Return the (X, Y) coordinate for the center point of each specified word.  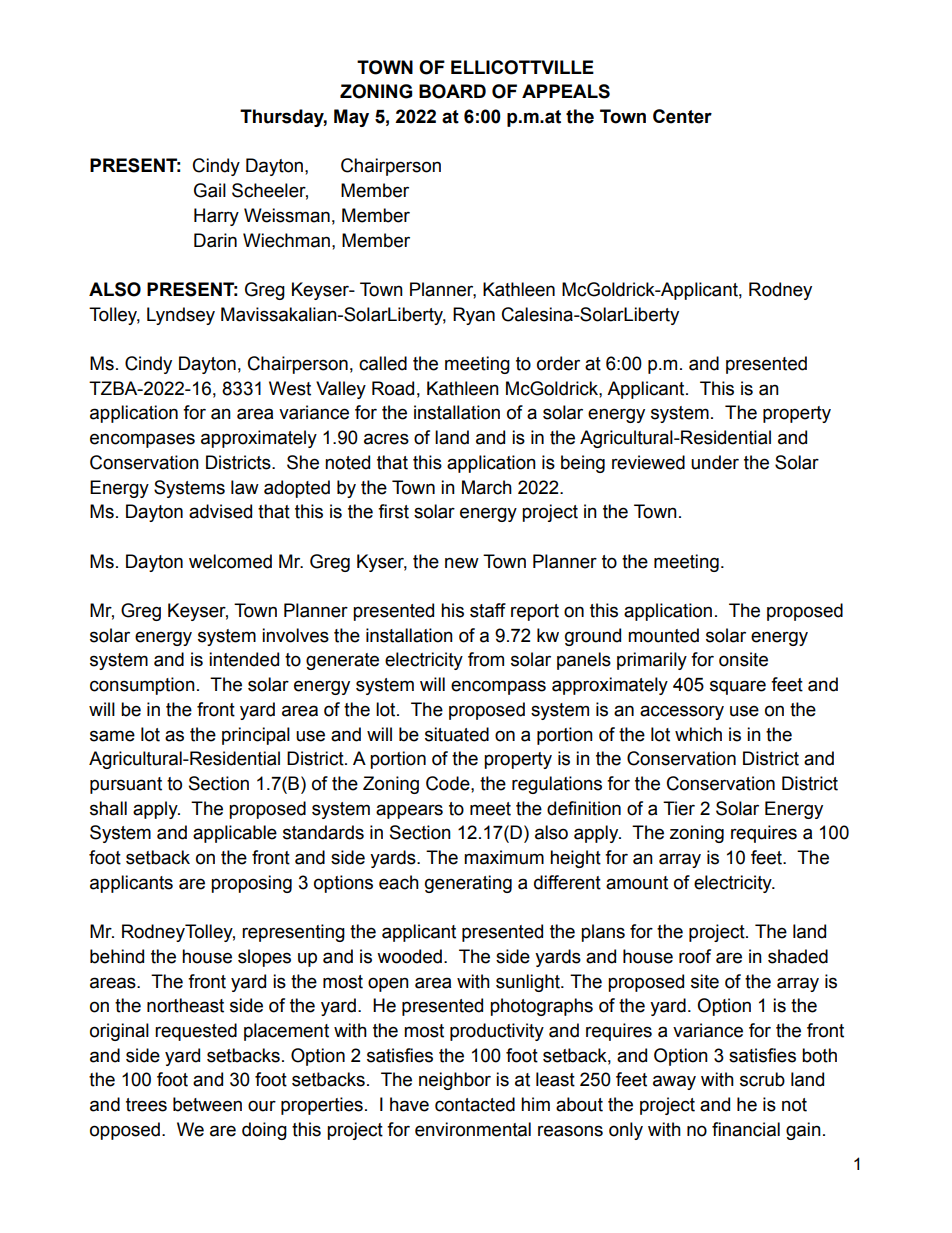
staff (488, 610)
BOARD (452, 91)
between (207, 1104)
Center (682, 116)
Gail (210, 190)
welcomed (230, 561)
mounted (663, 635)
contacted (475, 1104)
